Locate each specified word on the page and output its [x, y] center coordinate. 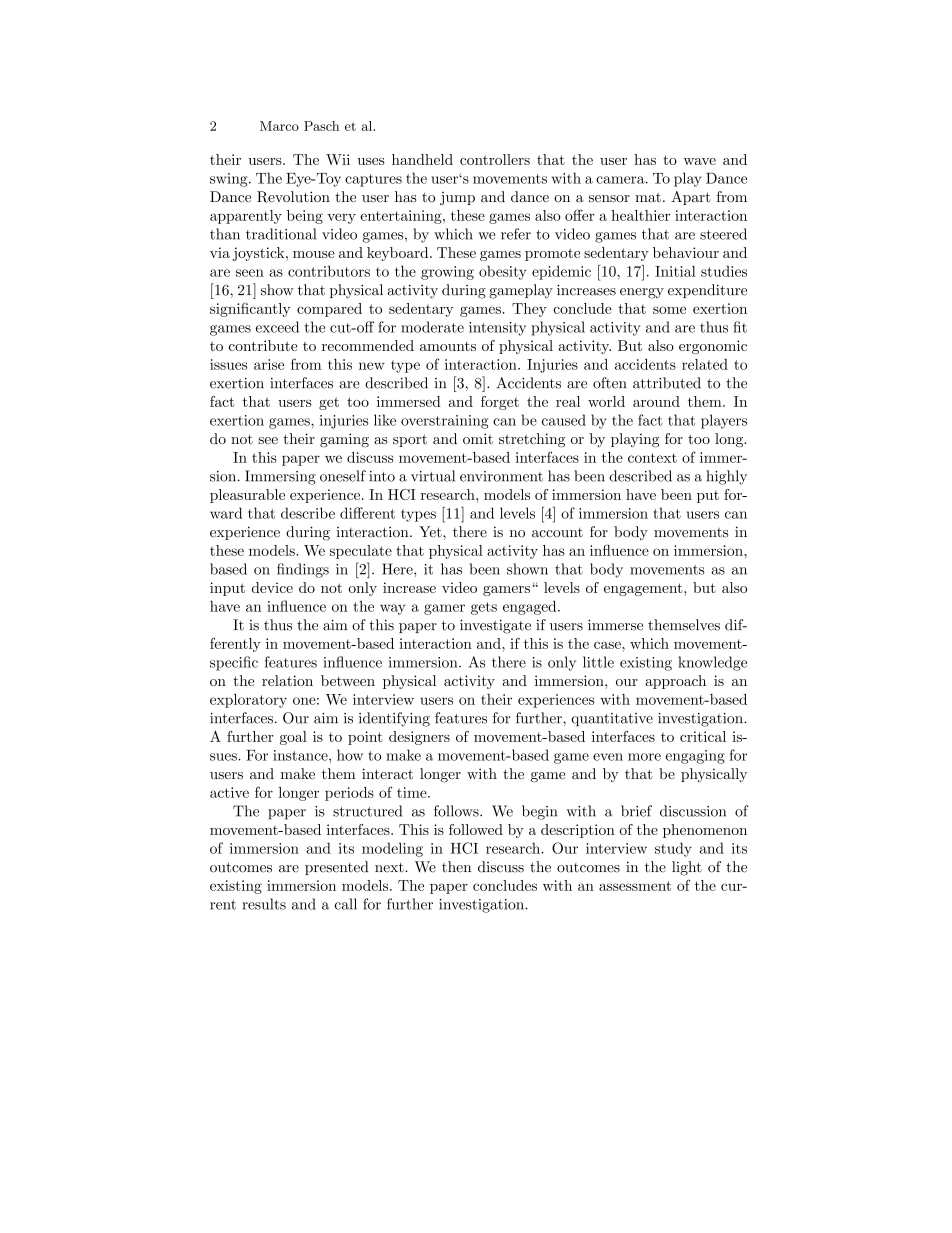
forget [500, 403]
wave [700, 161]
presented [337, 868]
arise [269, 364]
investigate [495, 626]
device [272, 587]
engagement [644, 589]
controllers [495, 159]
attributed [667, 383]
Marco [279, 126]
